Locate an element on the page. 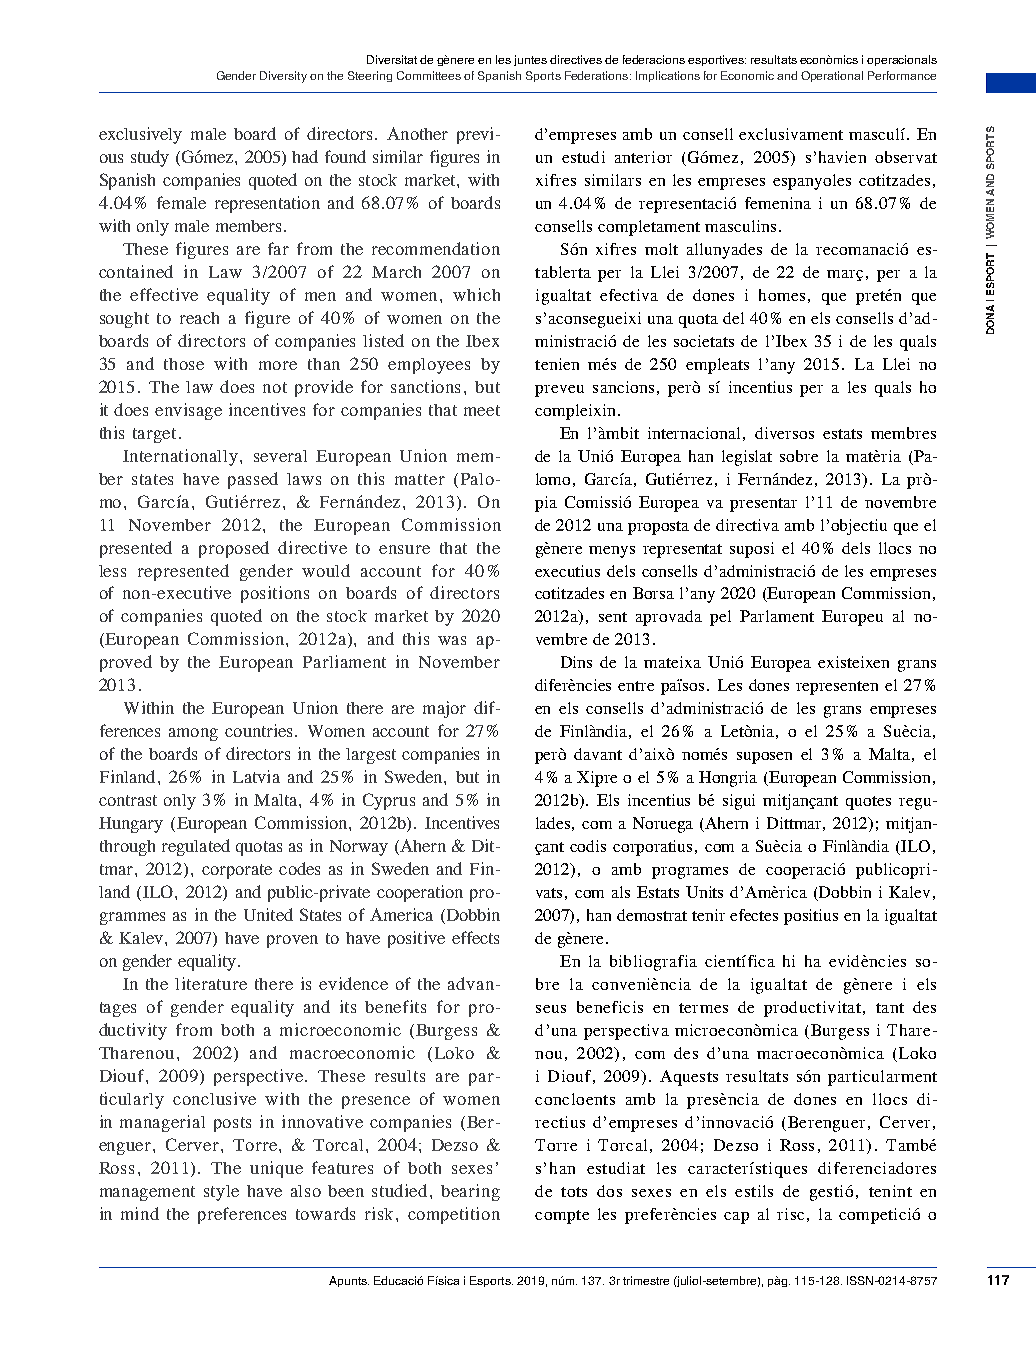  meet is located at coordinates (482, 410).
